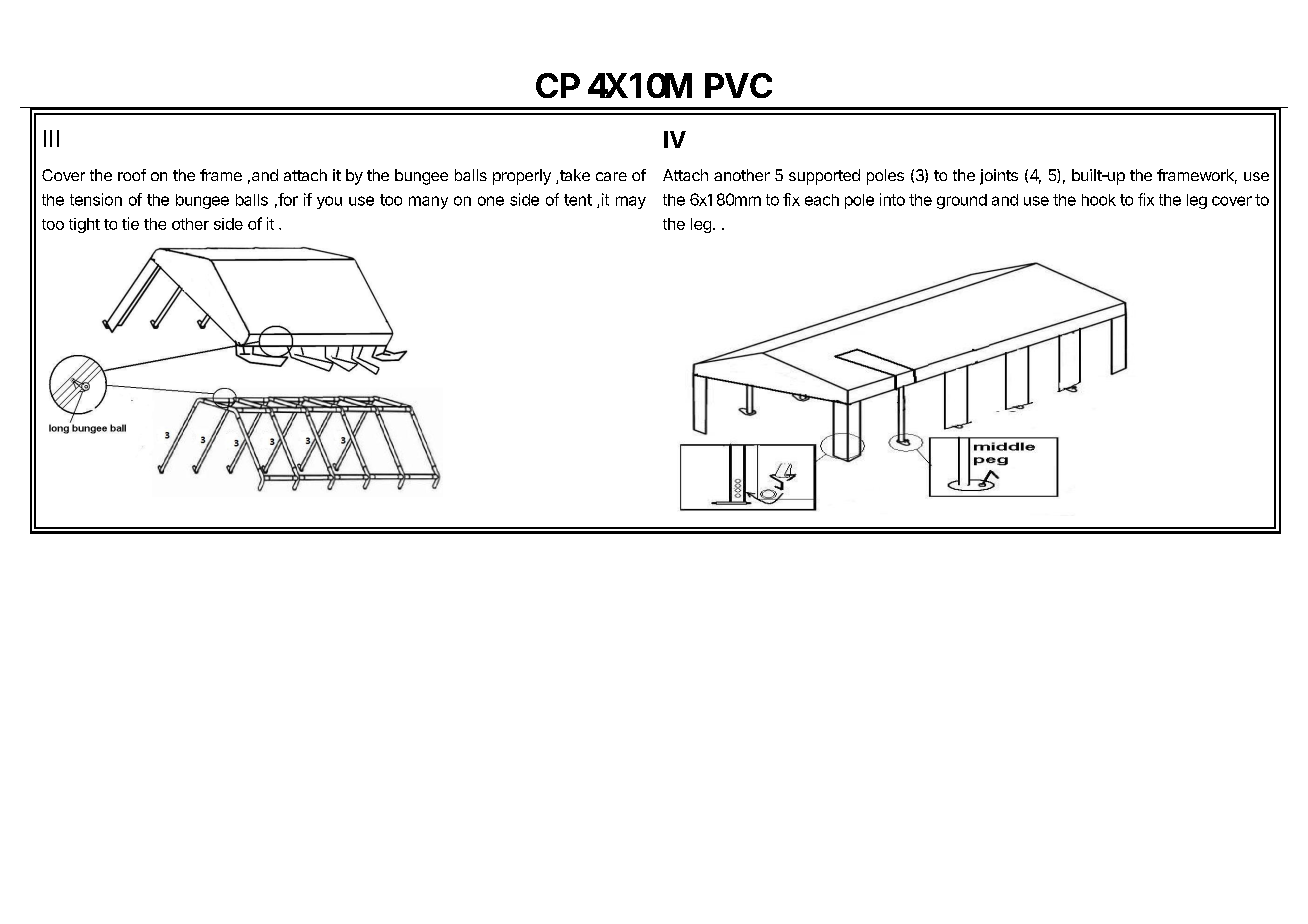 This screenshot has width=1308, height=924. I want to click on III, so click(51, 138).
